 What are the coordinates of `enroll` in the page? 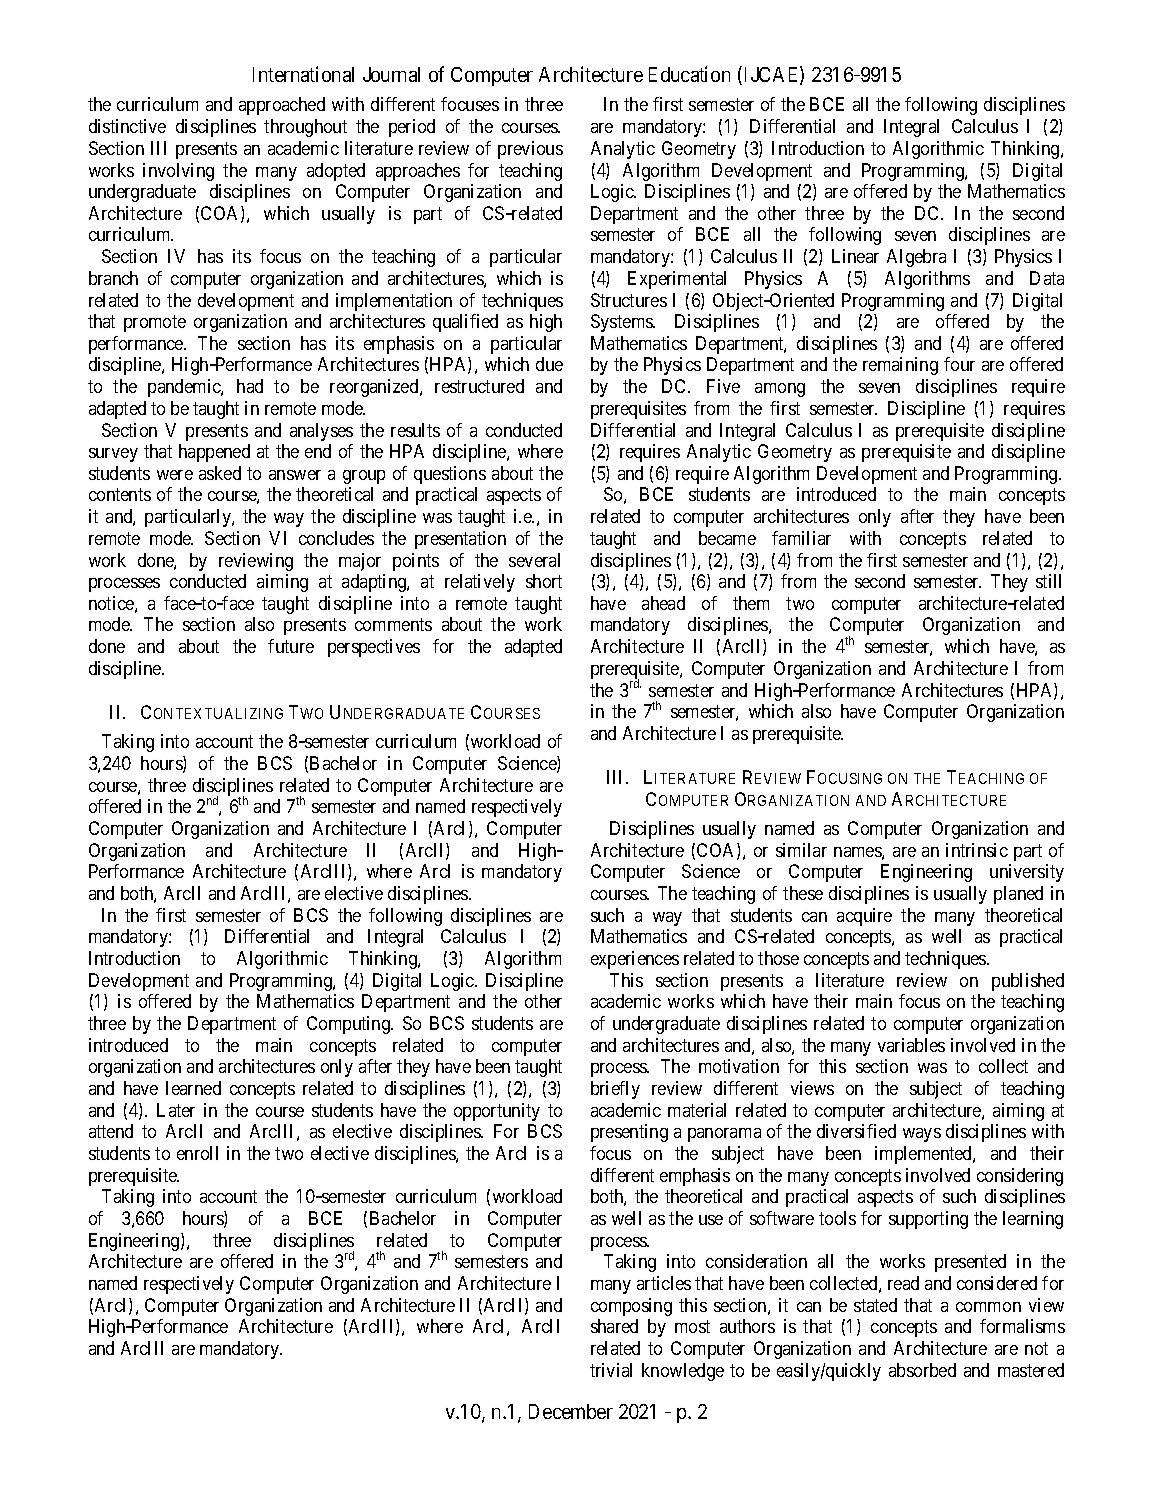 It's located at (197, 1153).
